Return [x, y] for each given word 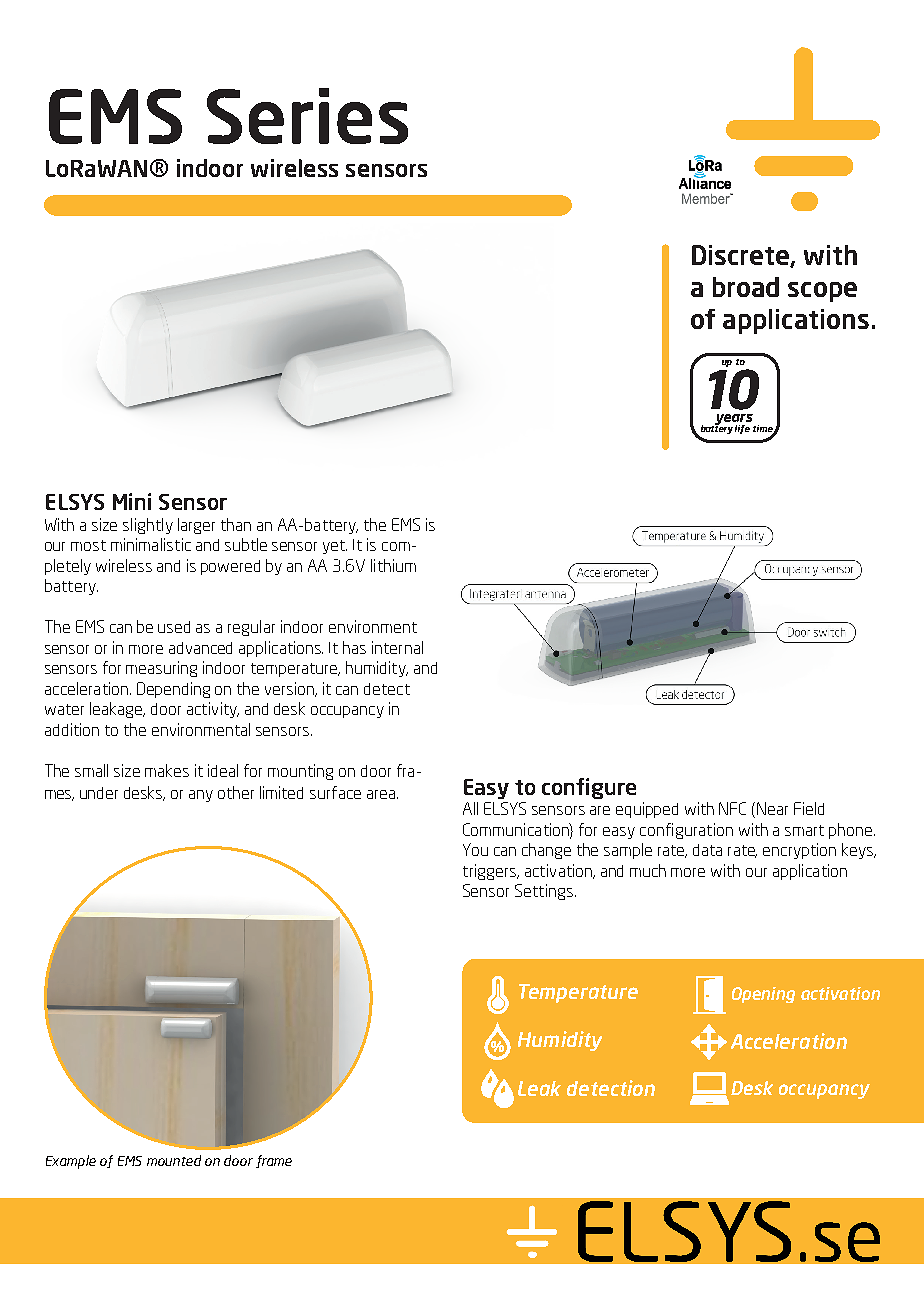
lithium [393, 565]
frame [274, 1161]
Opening [763, 995]
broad [746, 287]
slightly [148, 526]
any [201, 796]
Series [307, 116]
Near [772, 808]
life [742, 429]
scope [822, 292]
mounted [174, 1160]
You [475, 849]
